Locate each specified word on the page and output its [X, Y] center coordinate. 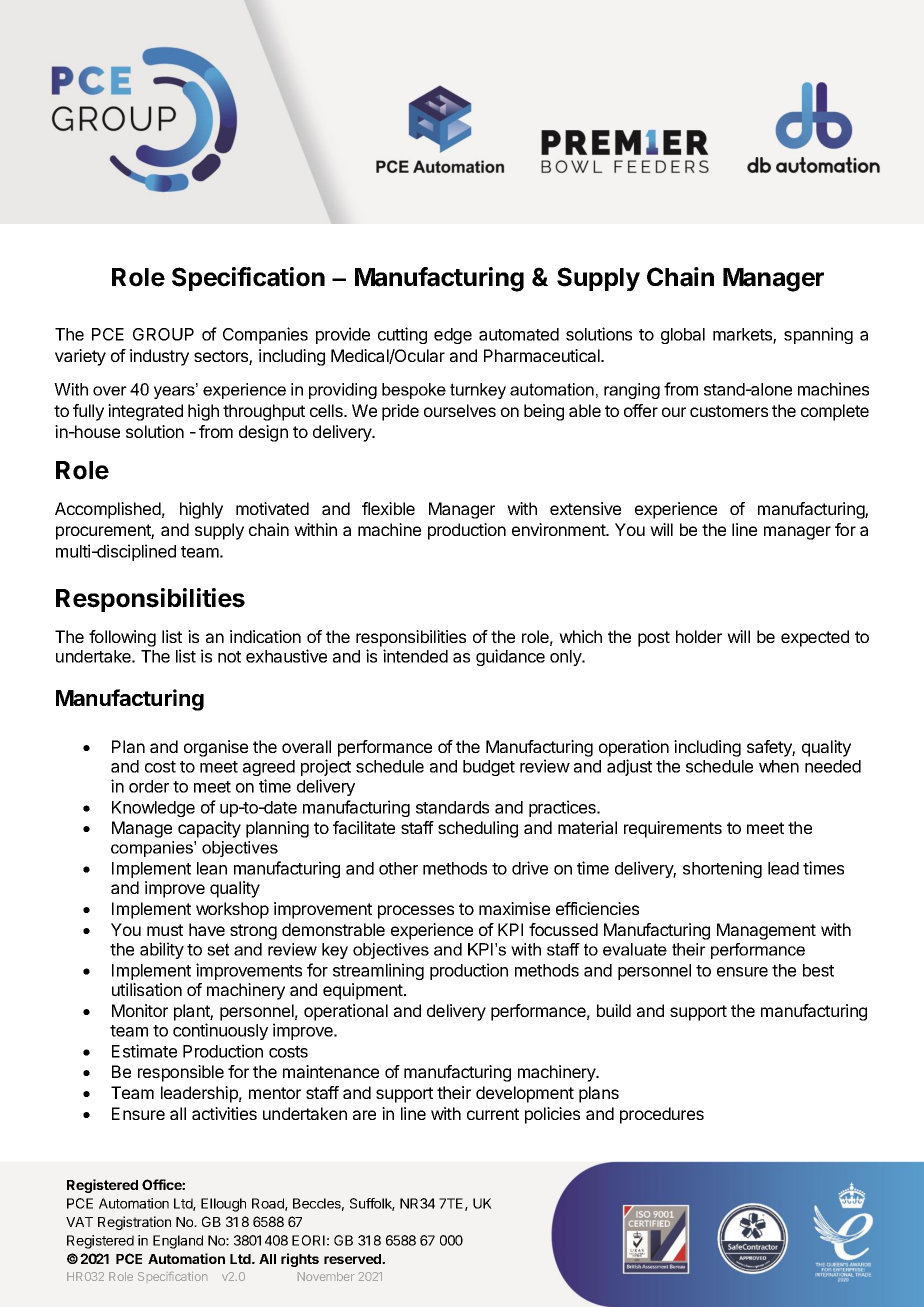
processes [416, 912]
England [178, 1242]
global [683, 336]
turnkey [478, 391]
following [122, 638]
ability [162, 950]
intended [415, 656]
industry [159, 357]
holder [699, 636]
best [818, 970]
